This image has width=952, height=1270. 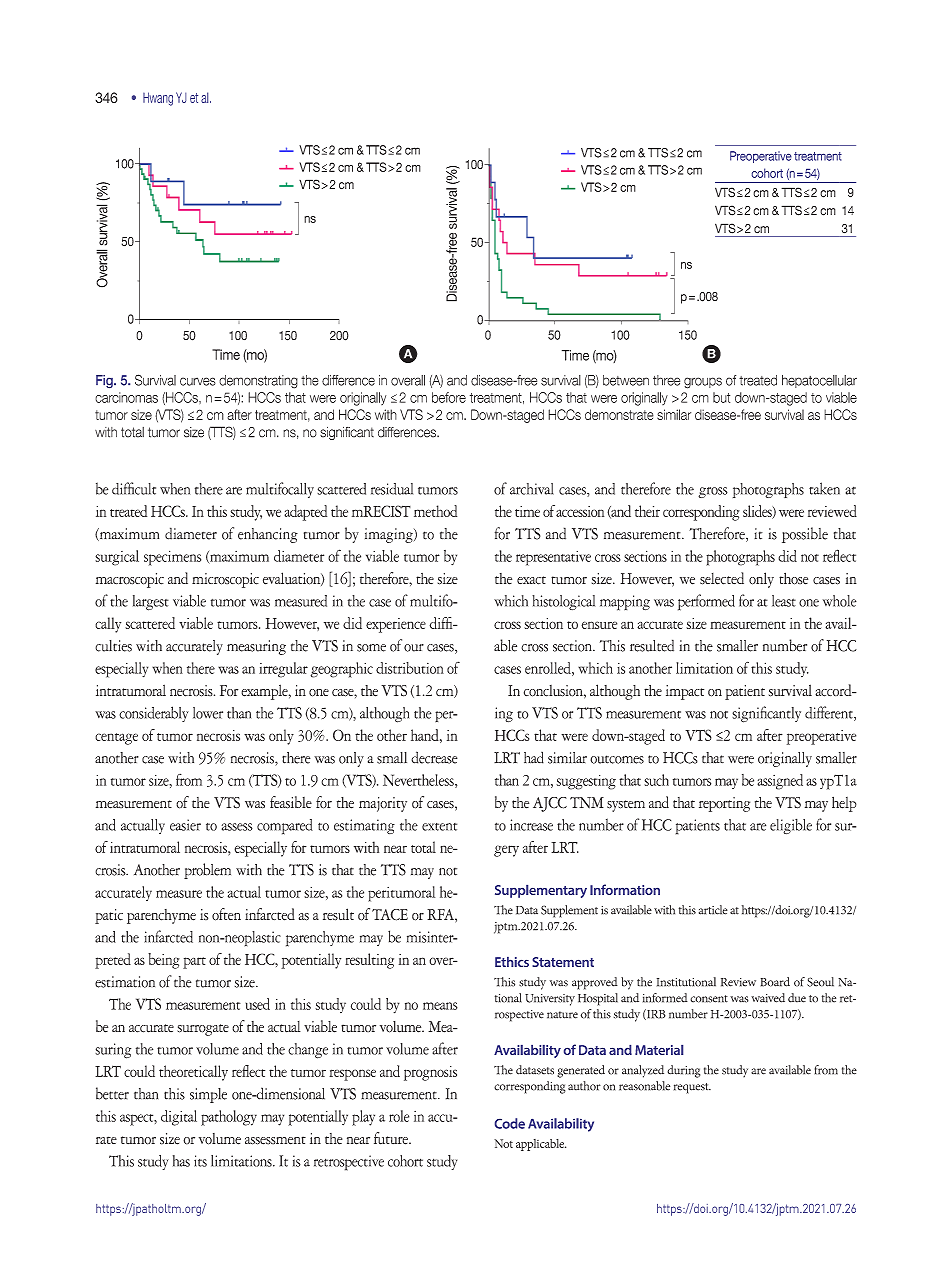 What do you see at coordinates (151, 603) in the image?
I see `largest` at bounding box center [151, 603].
